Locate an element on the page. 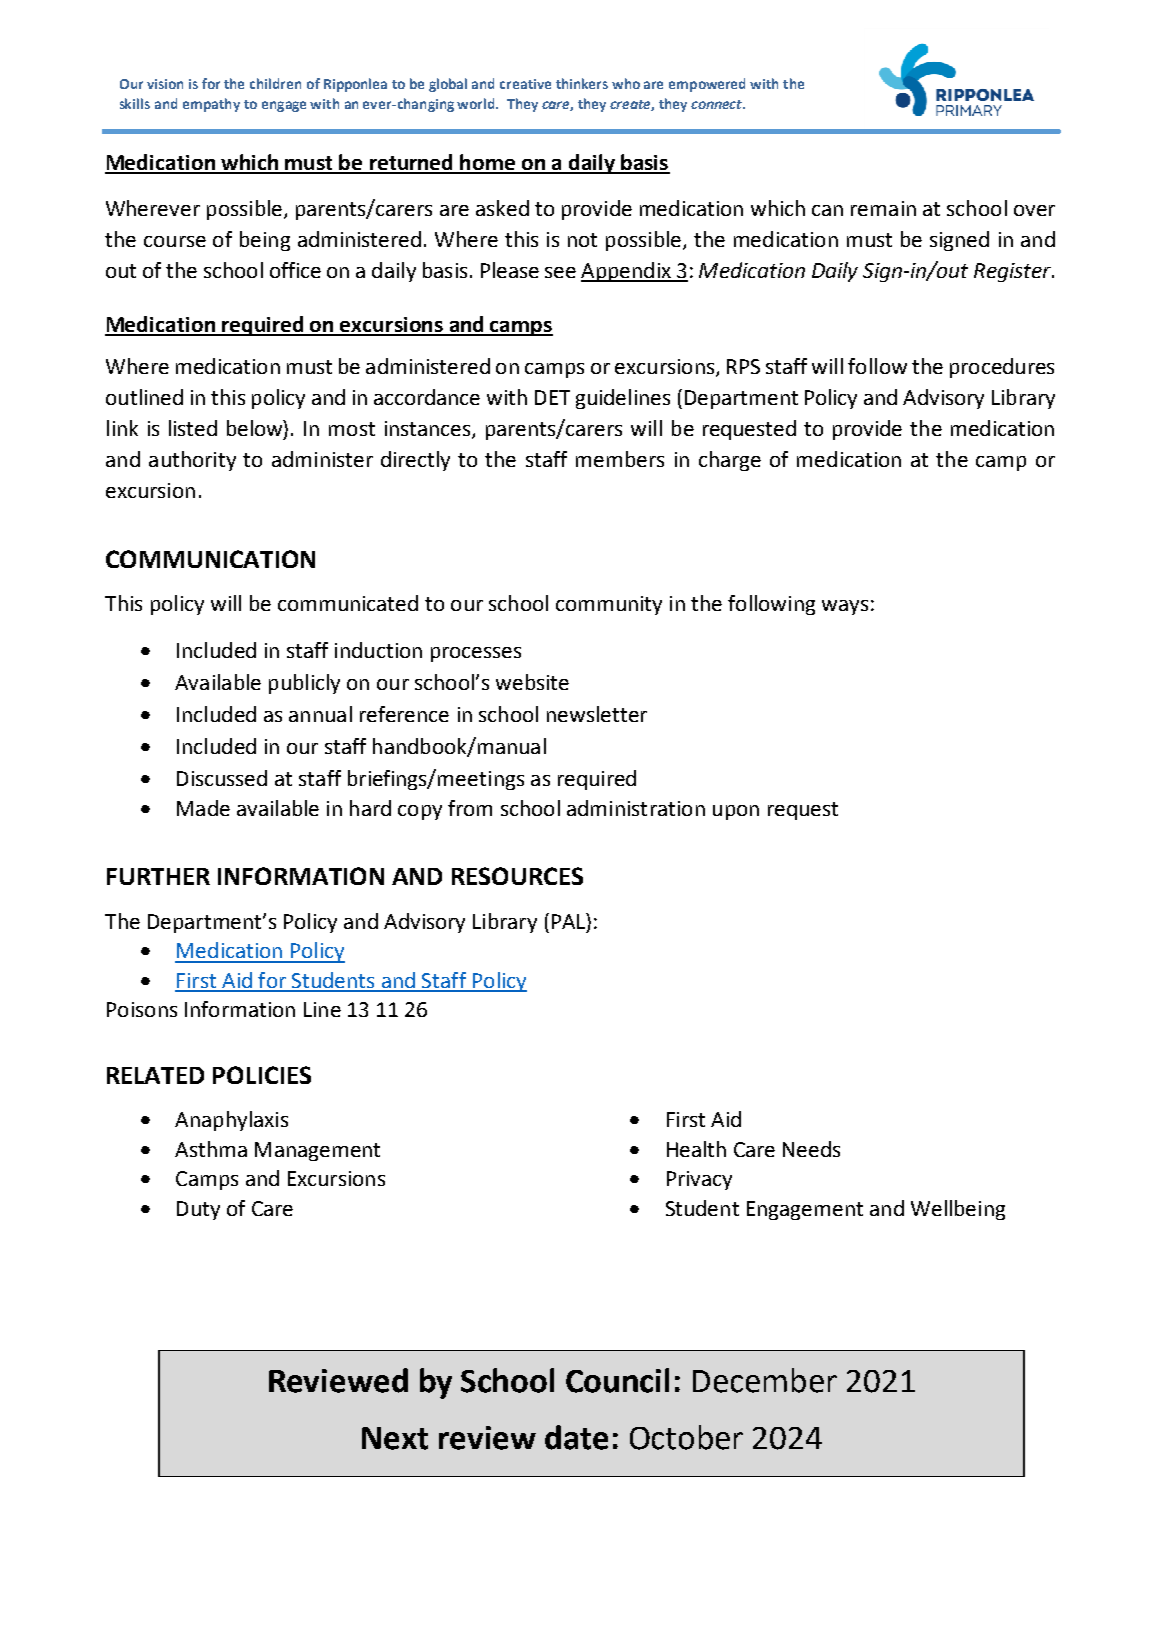  Council is located at coordinates (617, 1380).
